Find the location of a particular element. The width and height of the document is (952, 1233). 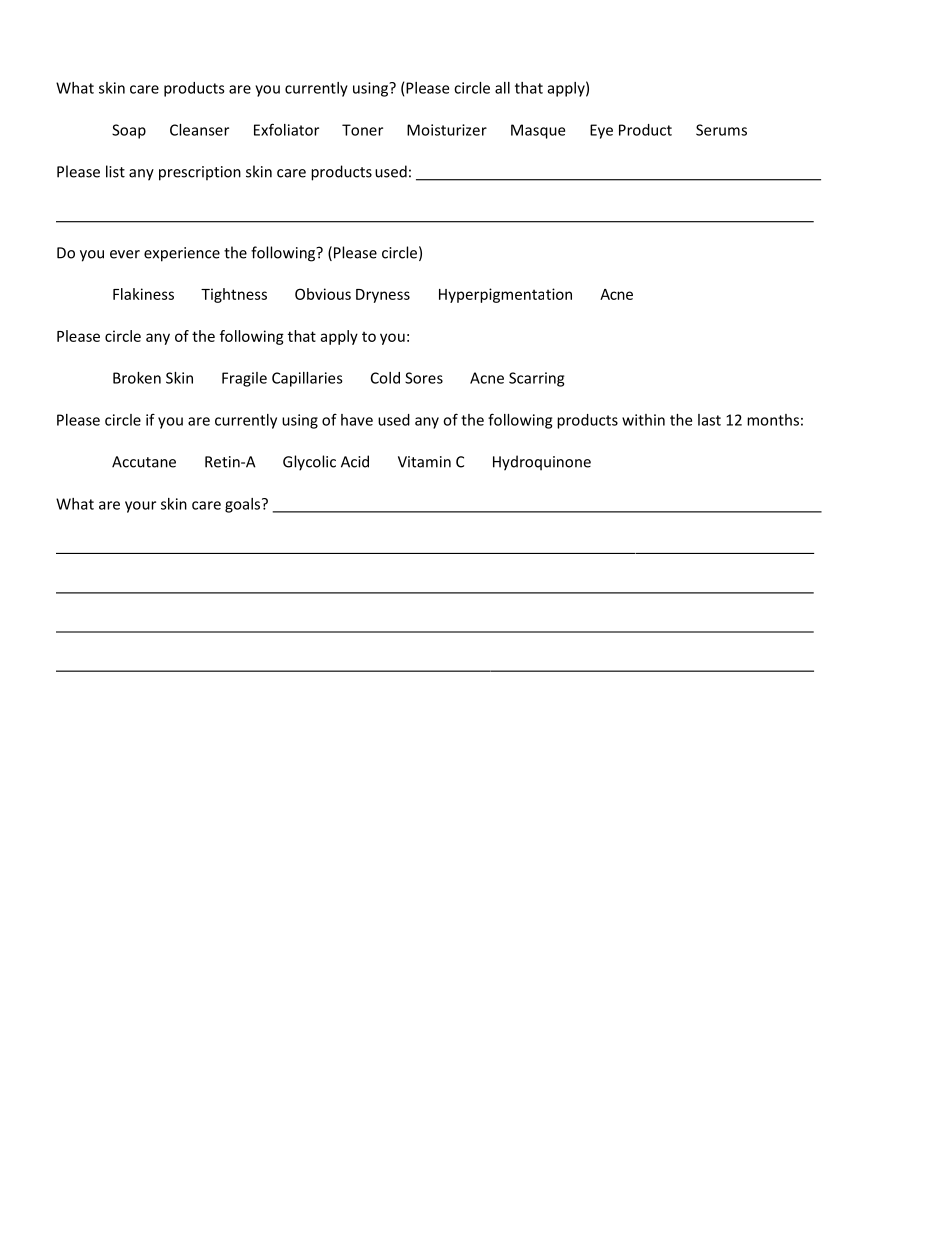

Cleanser is located at coordinates (199, 130).
